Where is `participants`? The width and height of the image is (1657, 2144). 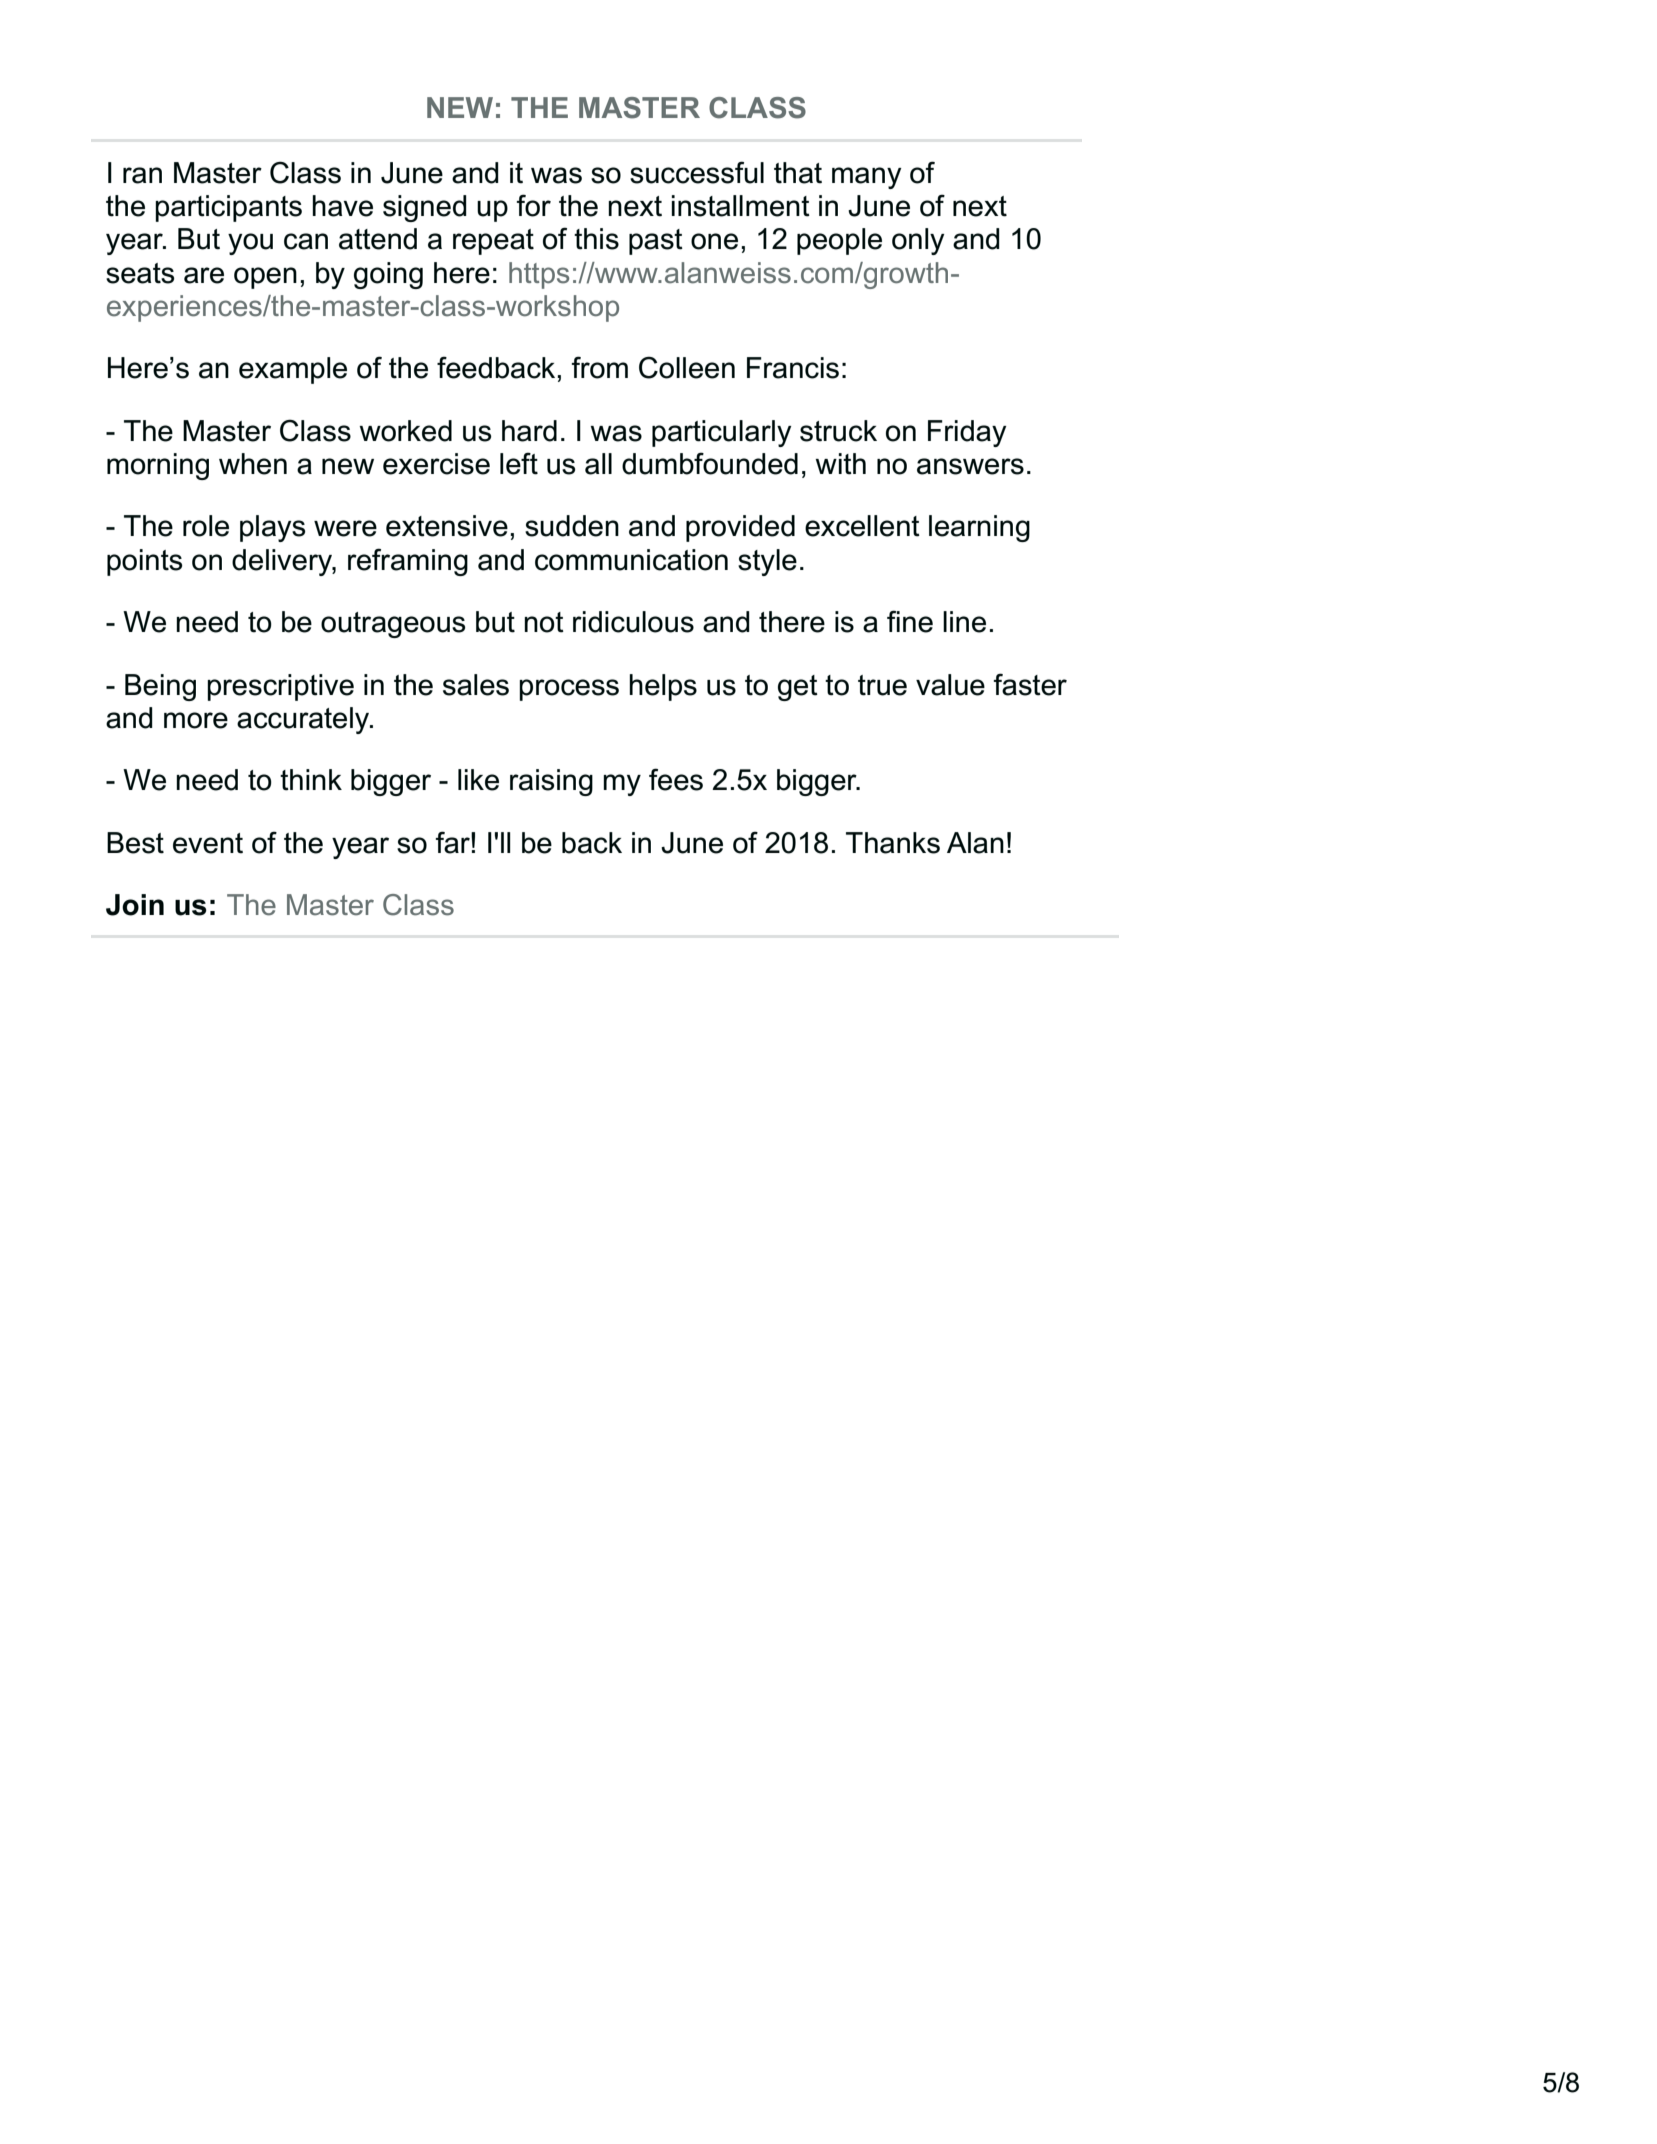 participants is located at coordinates (228, 208).
